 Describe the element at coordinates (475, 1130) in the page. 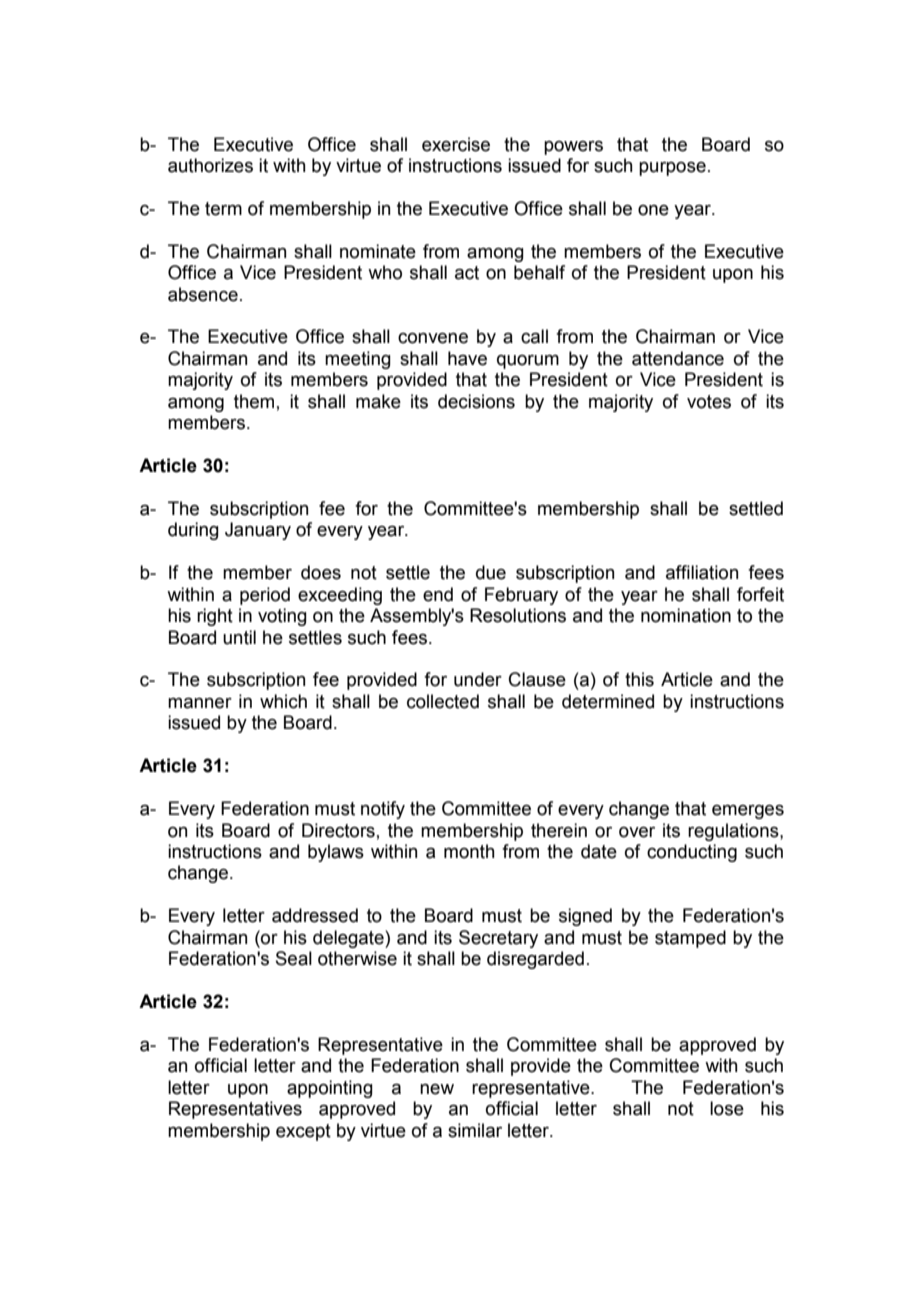

I see `similar` at that location.
